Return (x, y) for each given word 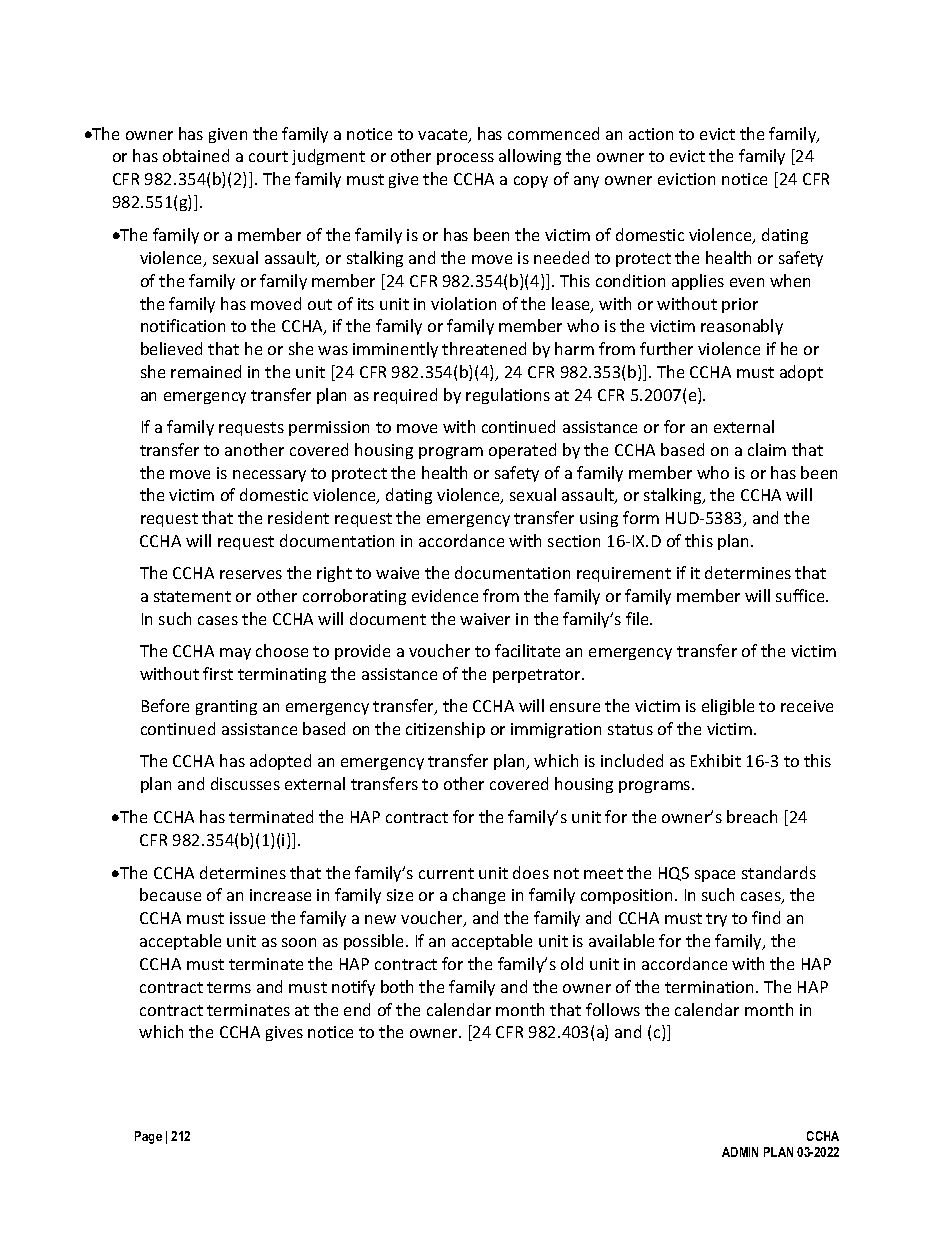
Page (148, 1137)
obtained (196, 155)
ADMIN (740, 1152)
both (397, 986)
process (465, 159)
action (651, 134)
